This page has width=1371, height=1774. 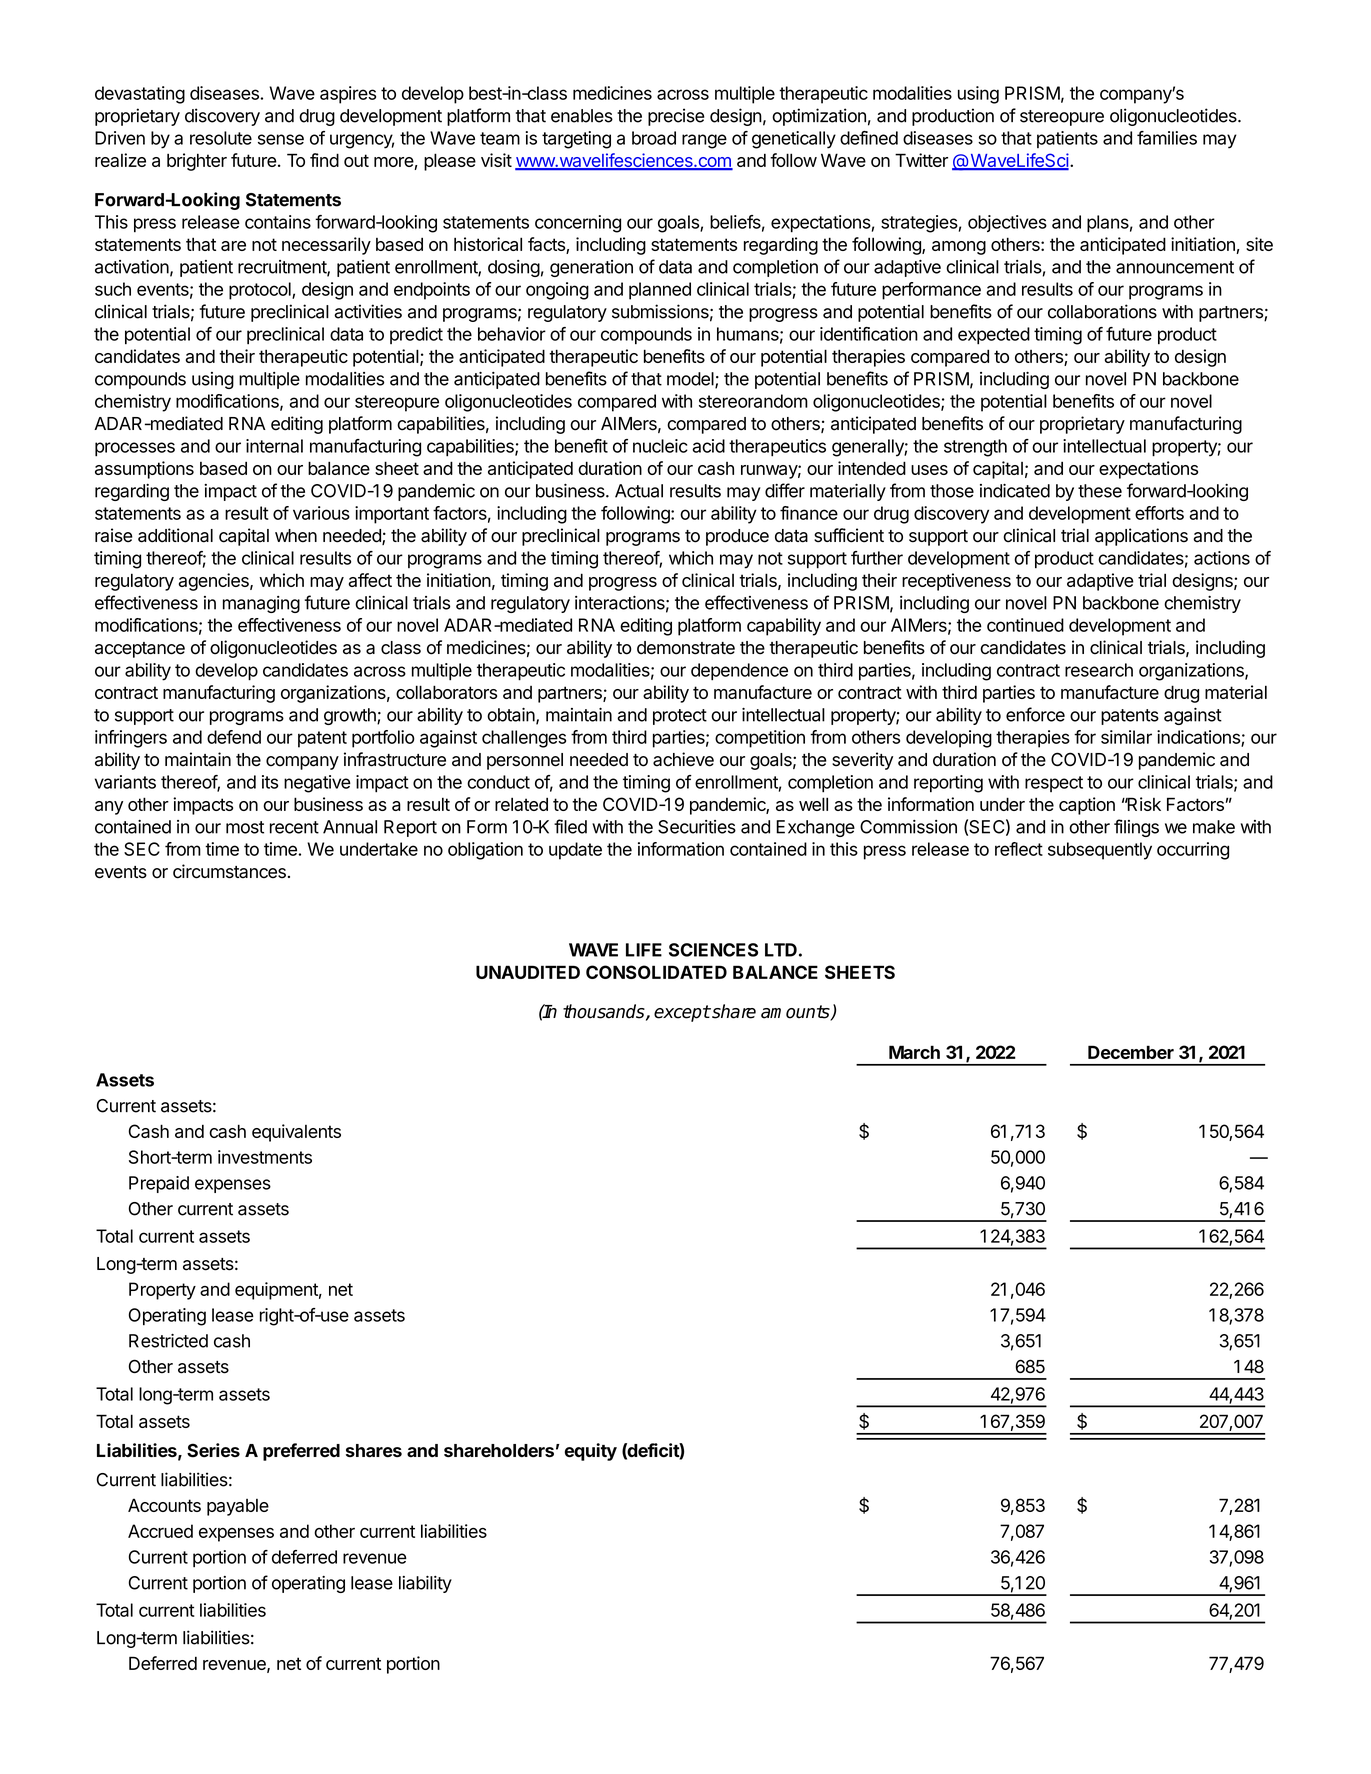 I want to click on filings, so click(x=1136, y=828).
